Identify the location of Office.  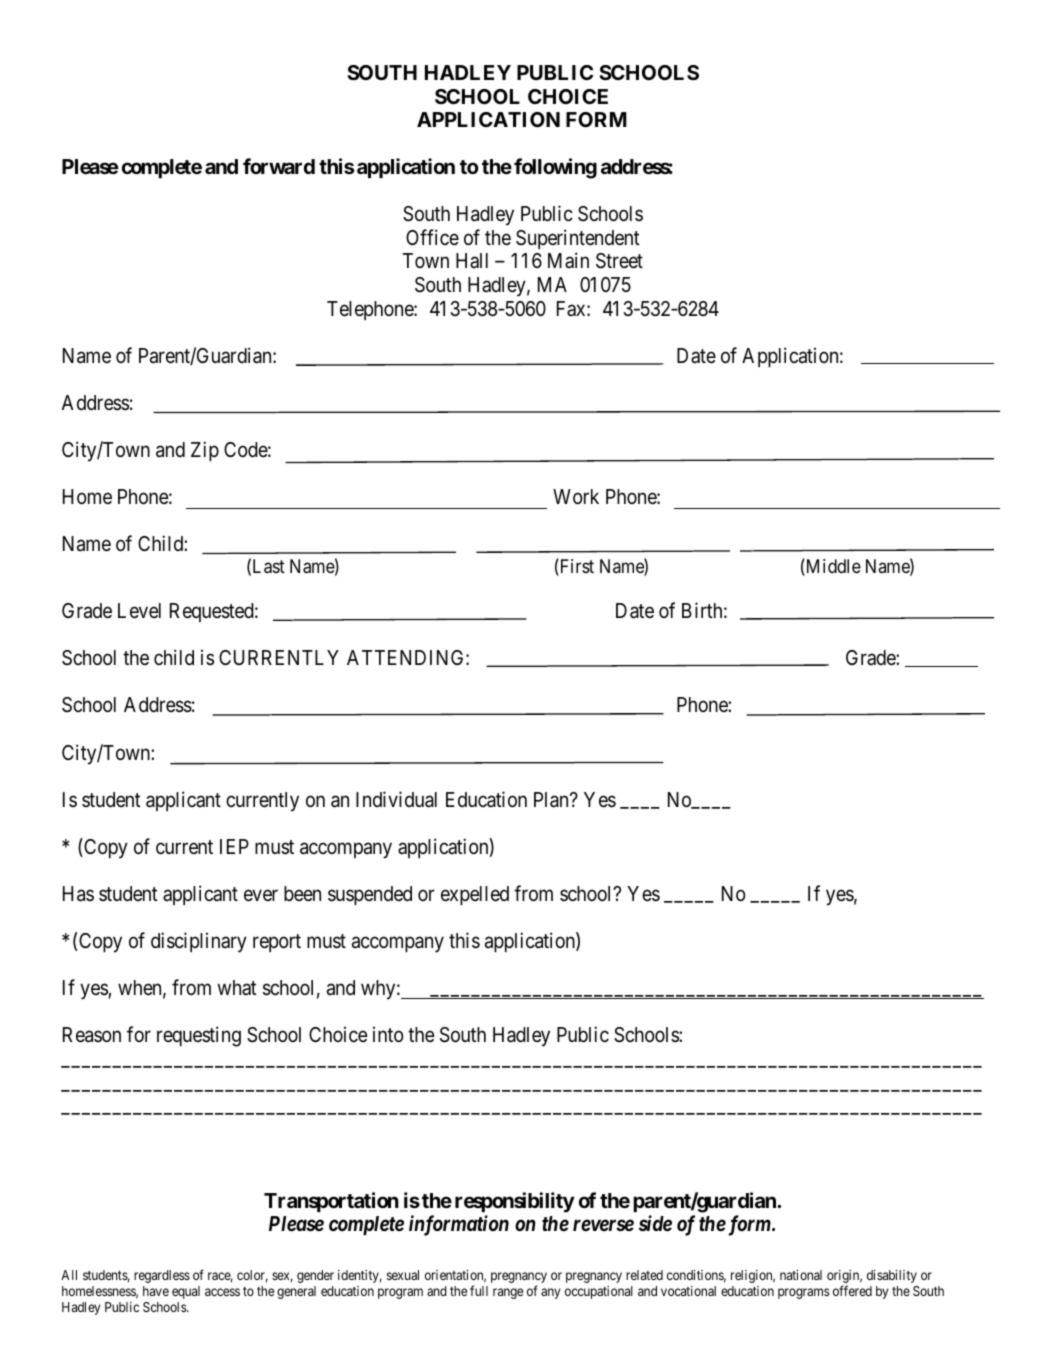
(432, 237).
